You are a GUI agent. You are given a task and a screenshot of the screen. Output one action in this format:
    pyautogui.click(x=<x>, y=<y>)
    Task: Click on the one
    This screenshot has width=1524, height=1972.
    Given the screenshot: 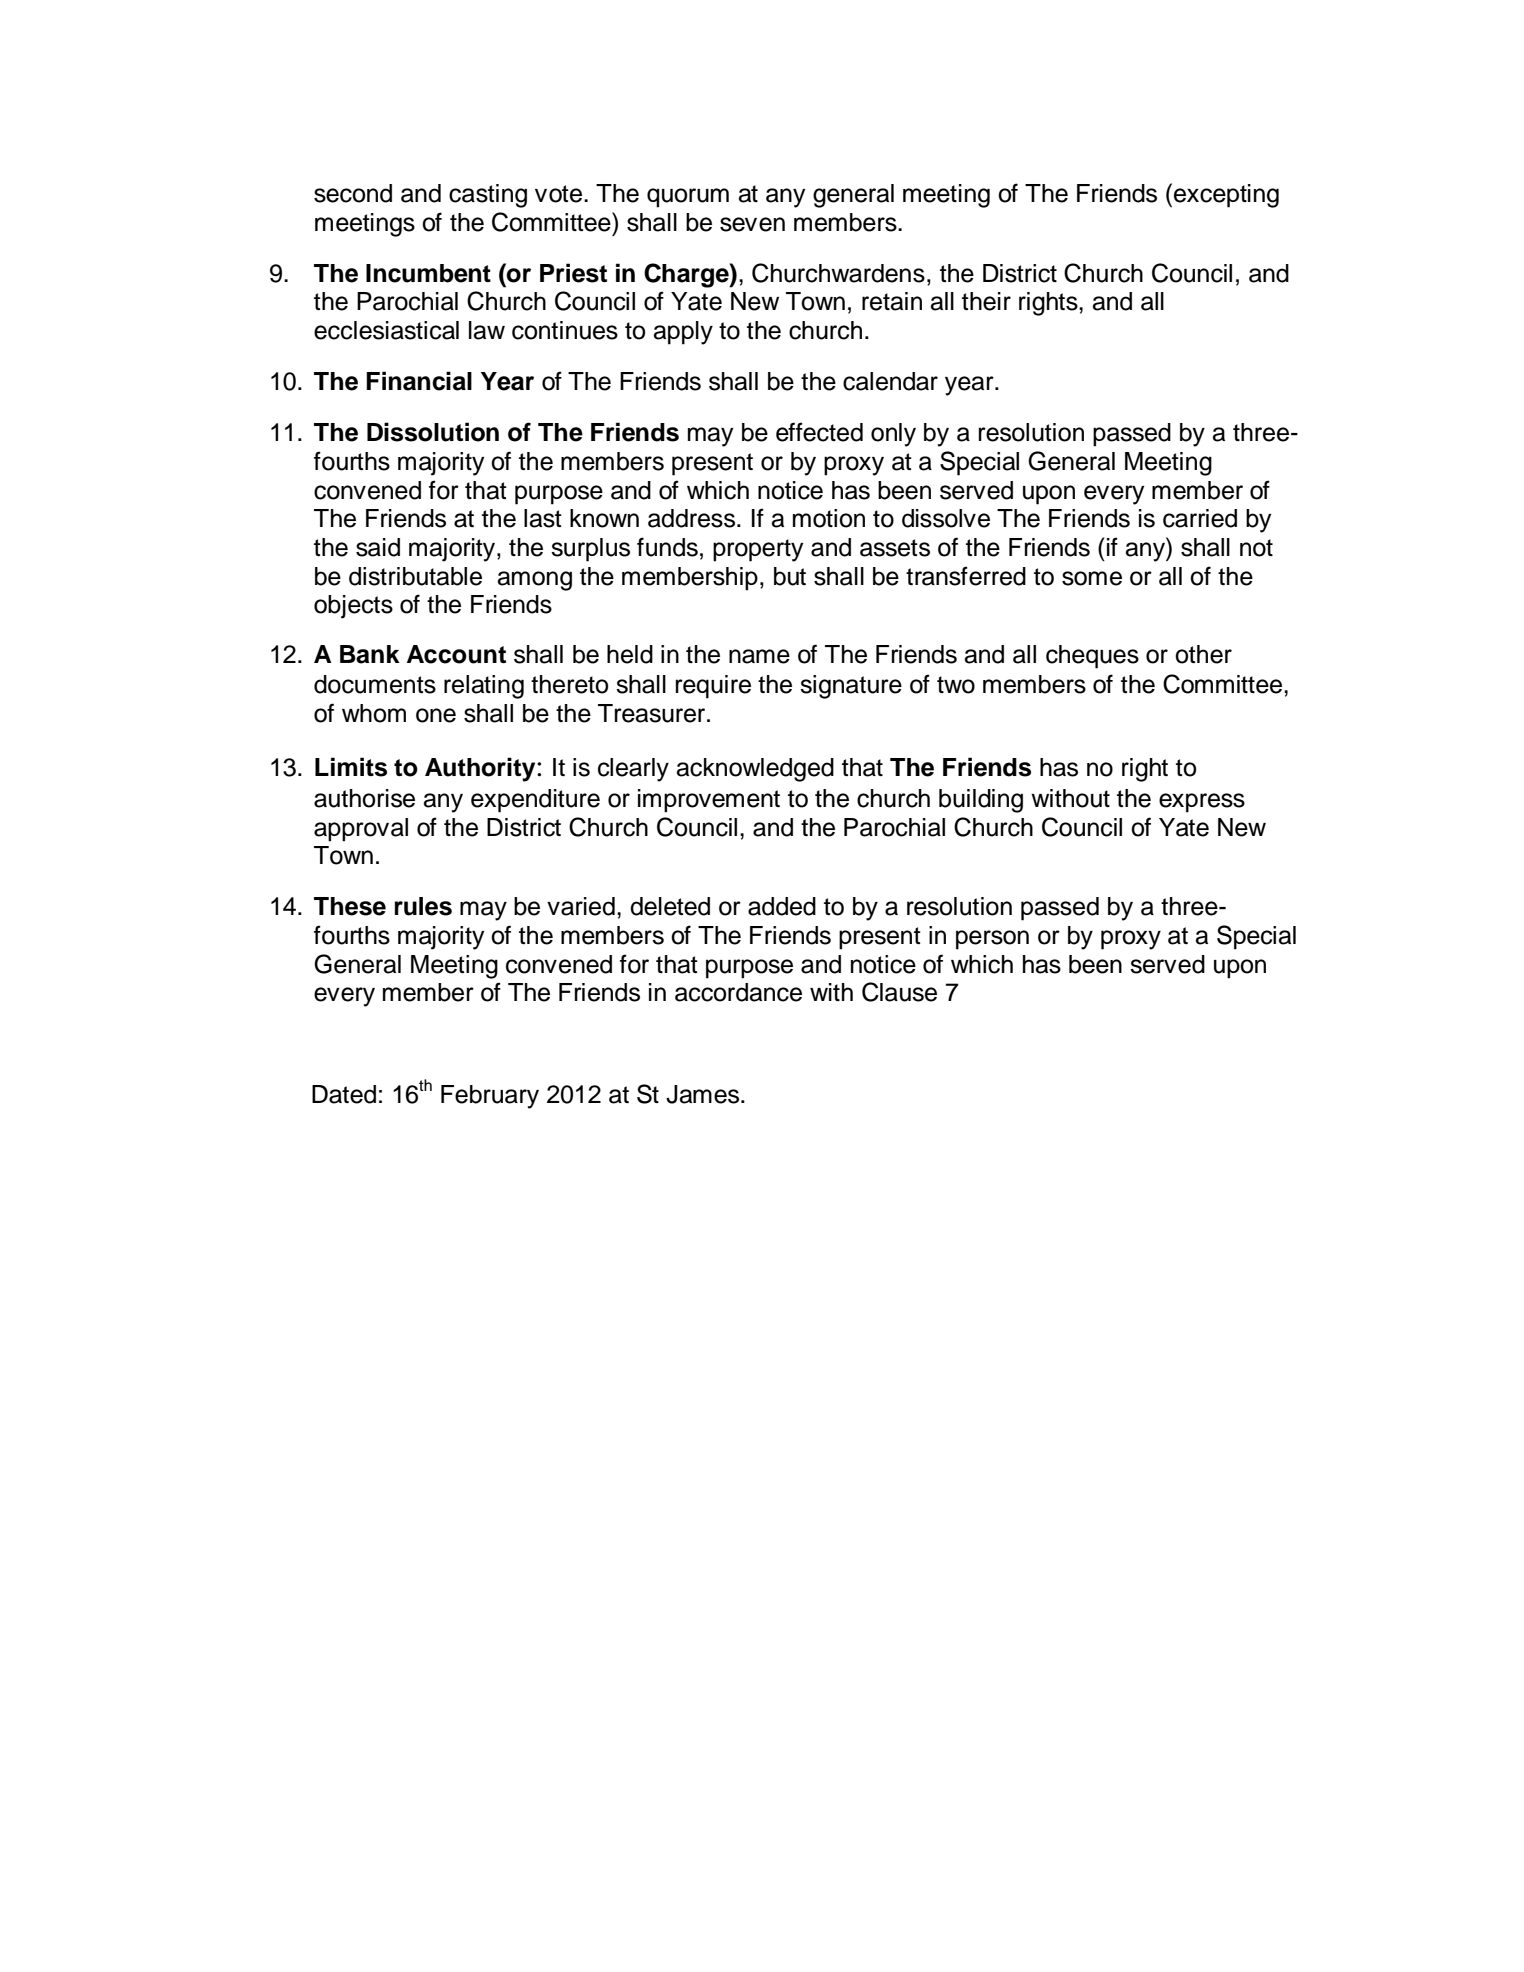 What is the action you would take?
    pyautogui.click(x=436, y=715)
